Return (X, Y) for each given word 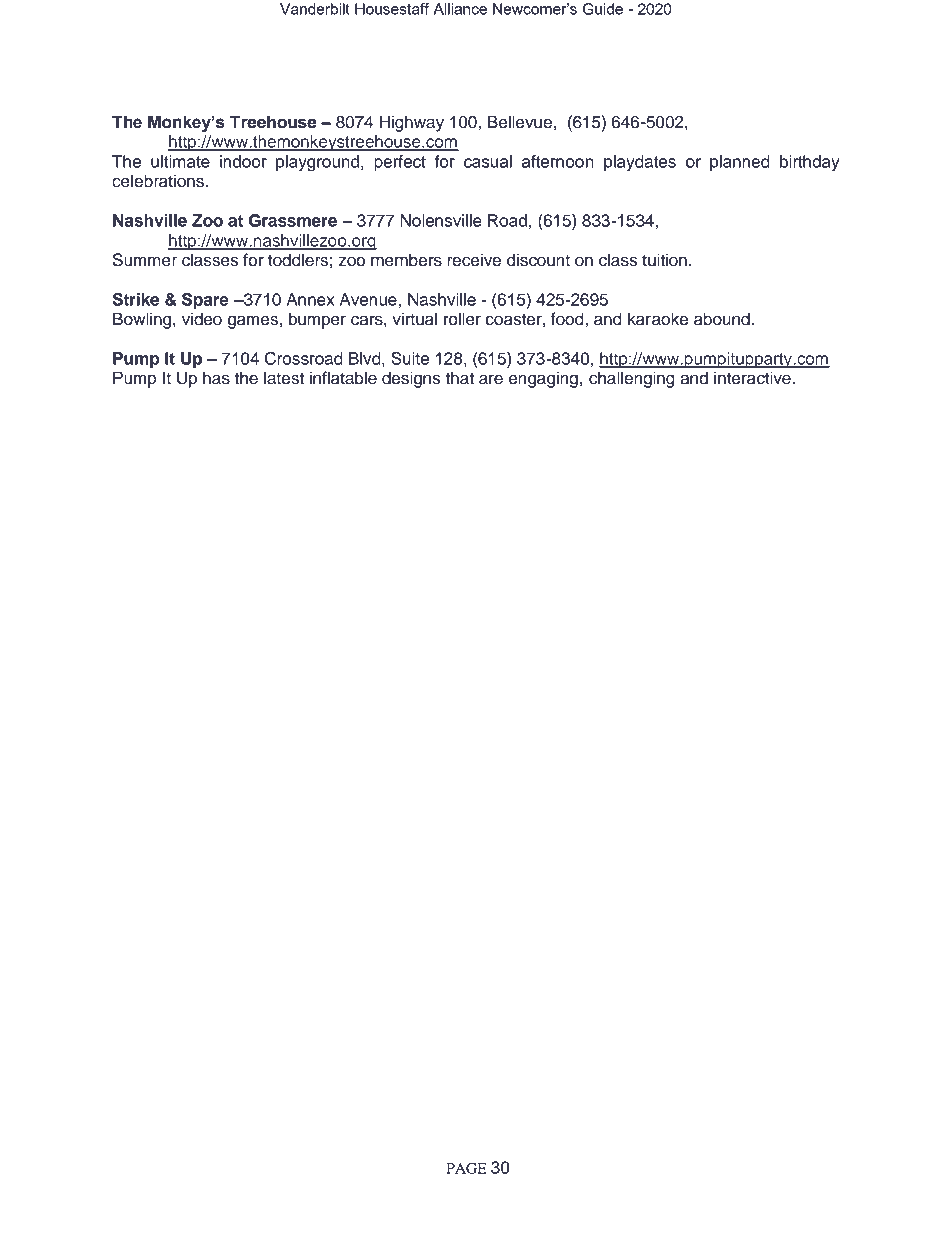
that (460, 378)
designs (411, 379)
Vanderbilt (315, 9)
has (216, 378)
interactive (753, 378)
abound (722, 319)
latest (284, 378)
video (202, 319)
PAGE (466, 1168)
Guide (603, 9)
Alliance (460, 9)
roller (462, 319)
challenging (632, 379)
